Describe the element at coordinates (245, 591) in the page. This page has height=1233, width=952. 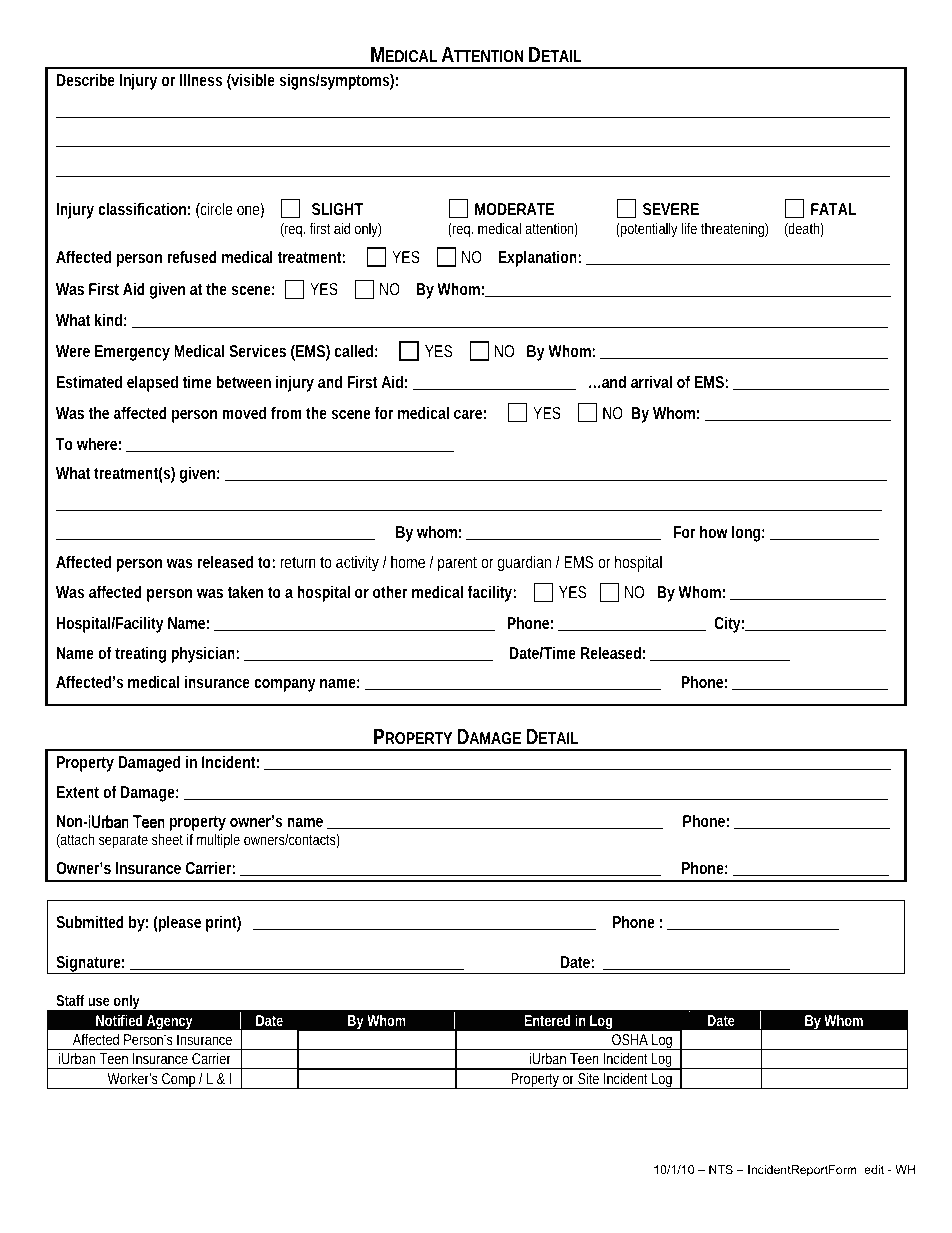
I see `taken` at that location.
